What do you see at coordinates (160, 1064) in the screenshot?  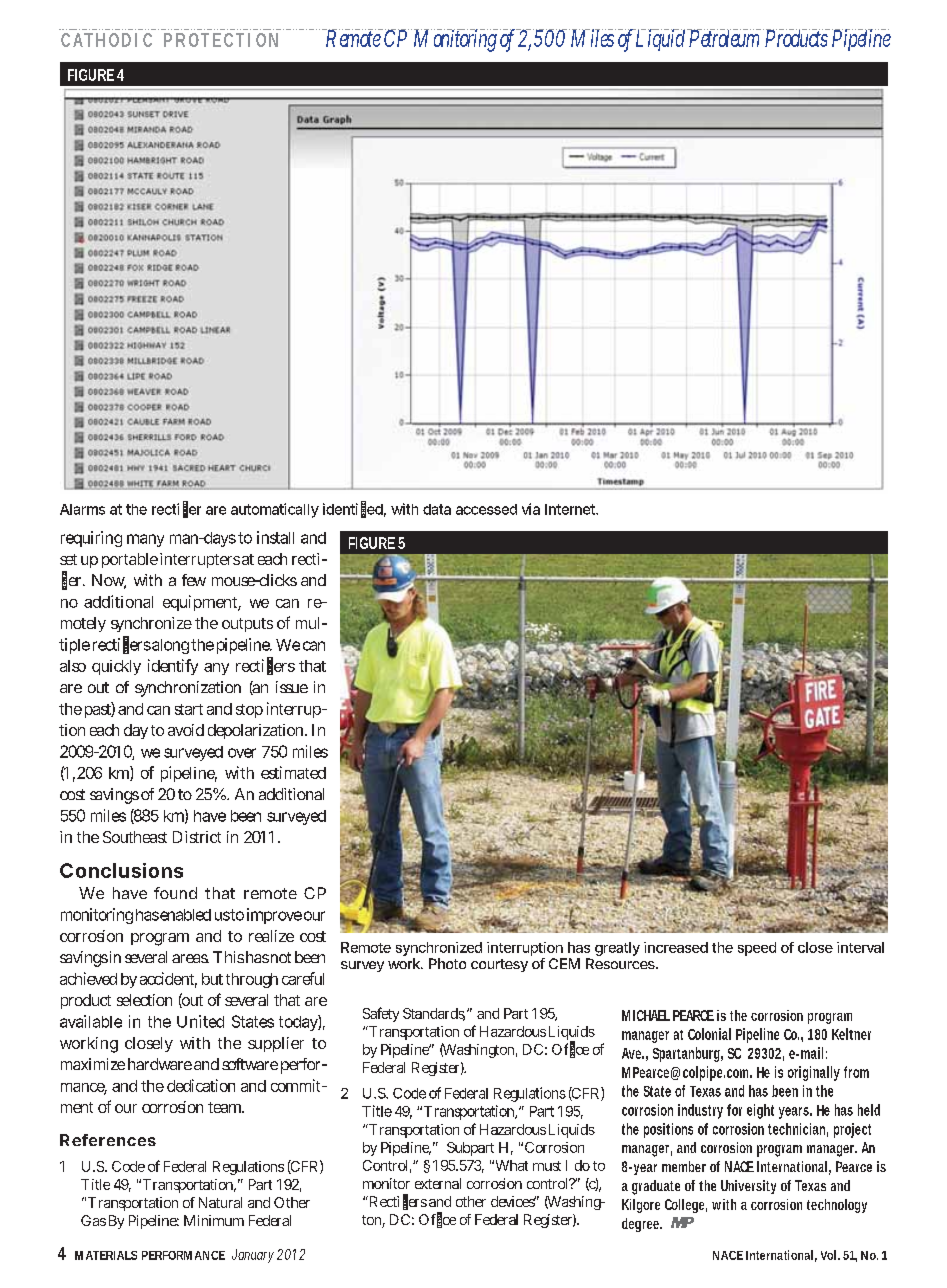 I see `hardware` at bounding box center [160, 1064].
